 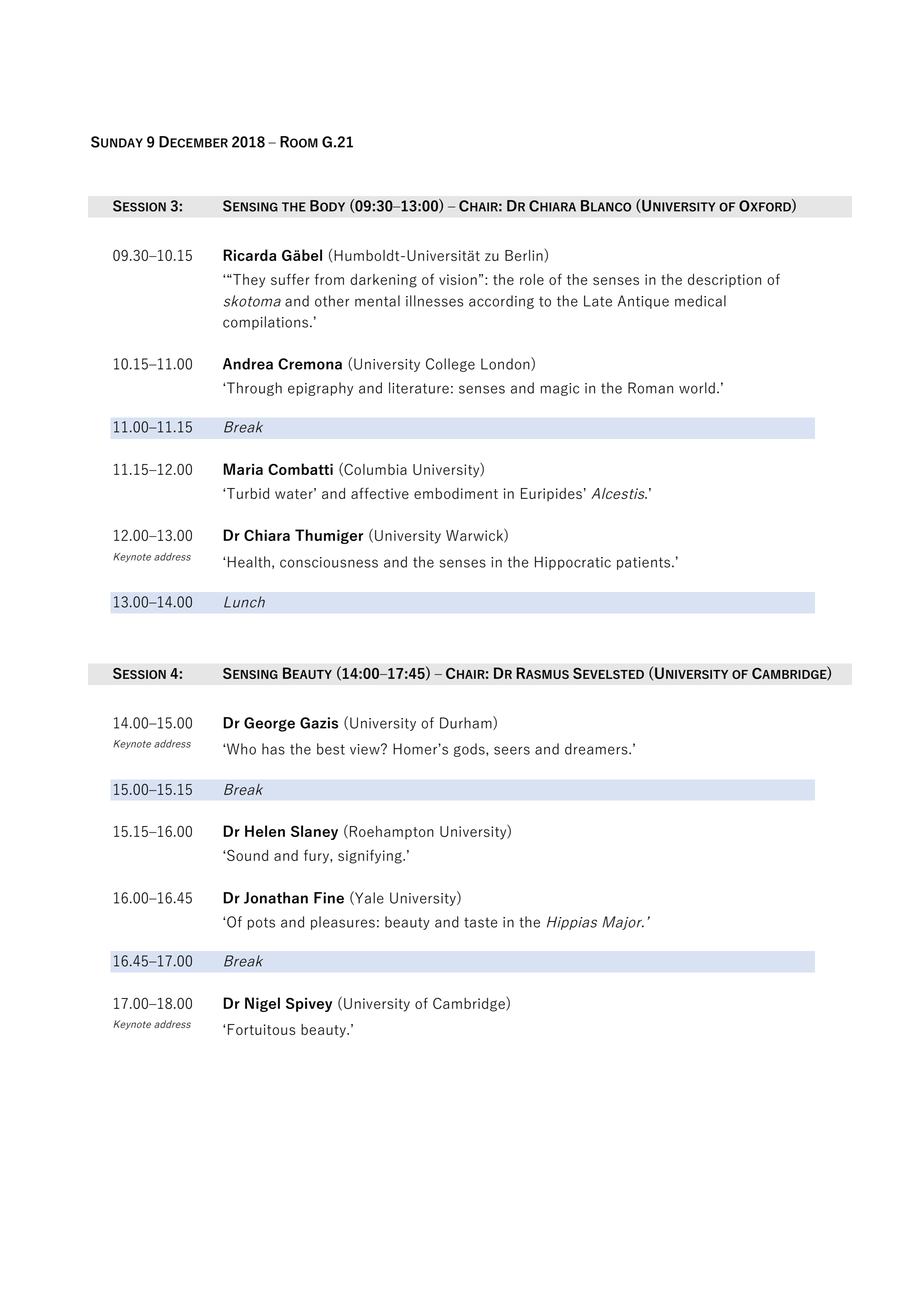 I want to click on embodiment, so click(x=456, y=493).
